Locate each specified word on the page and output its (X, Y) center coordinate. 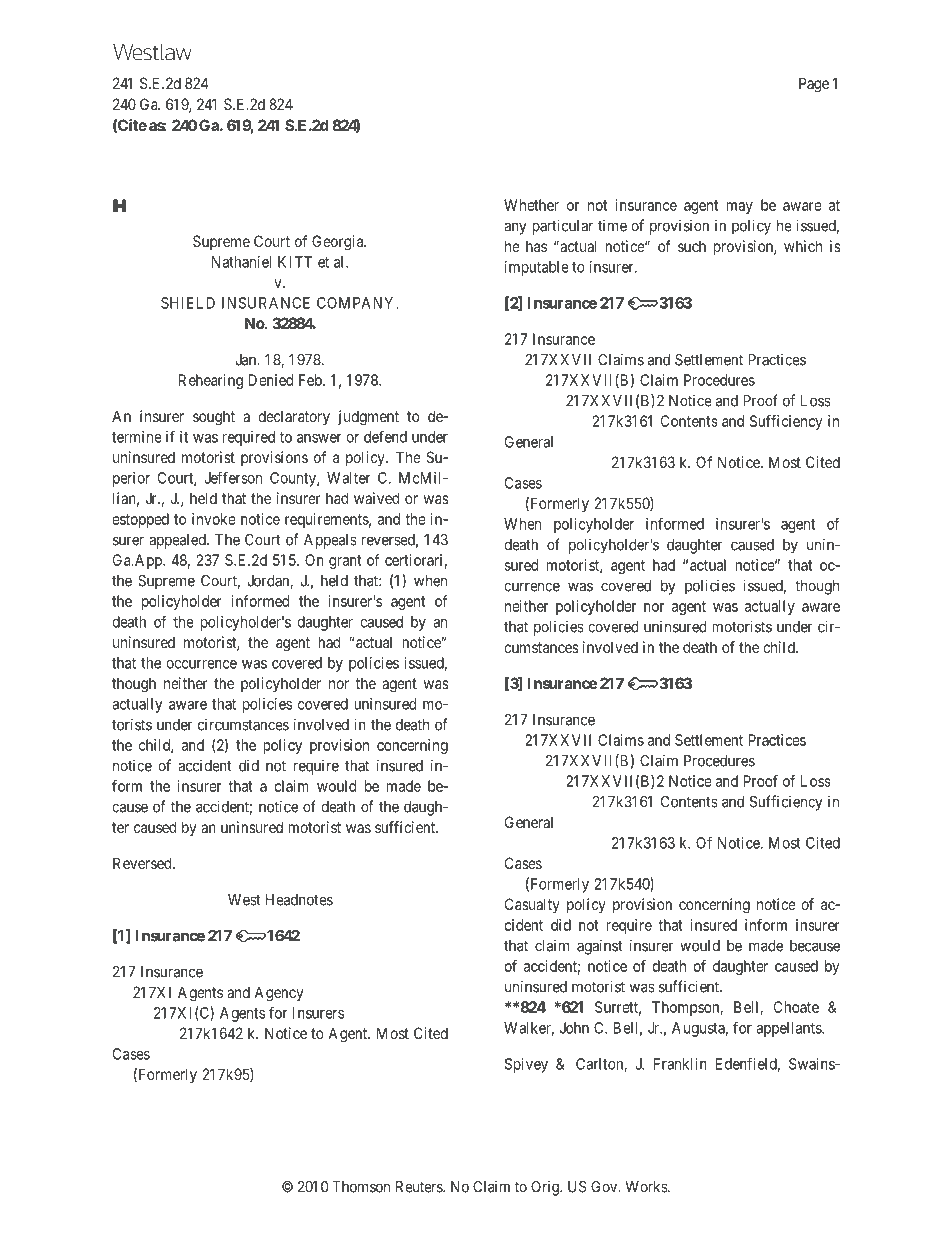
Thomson (361, 1187)
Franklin (680, 1064)
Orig (546, 1188)
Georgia (339, 243)
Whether (531, 205)
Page (814, 85)
